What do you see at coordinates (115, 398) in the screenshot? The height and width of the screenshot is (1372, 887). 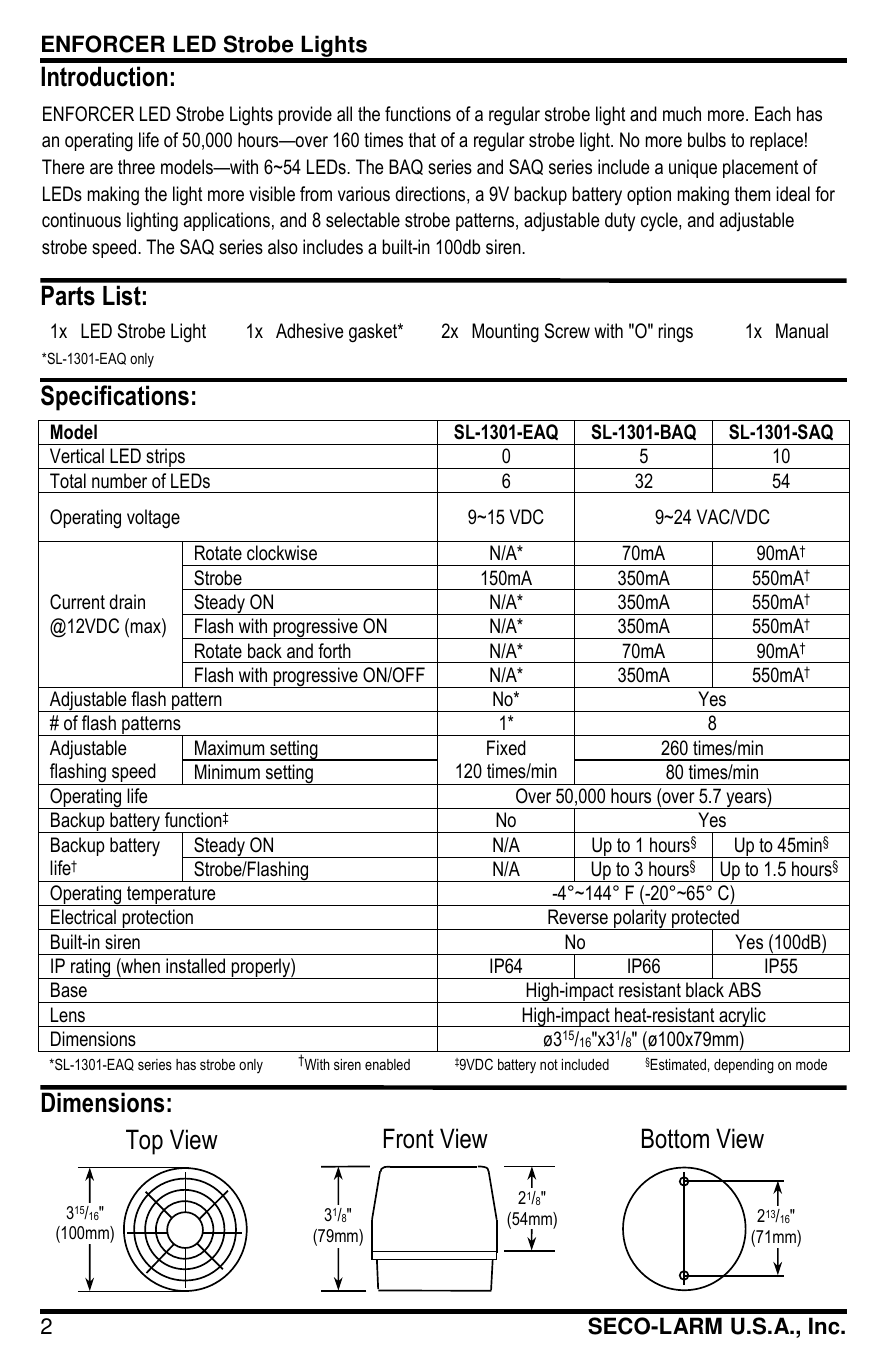 I see `Specifications` at bounding box center [115, 398].
